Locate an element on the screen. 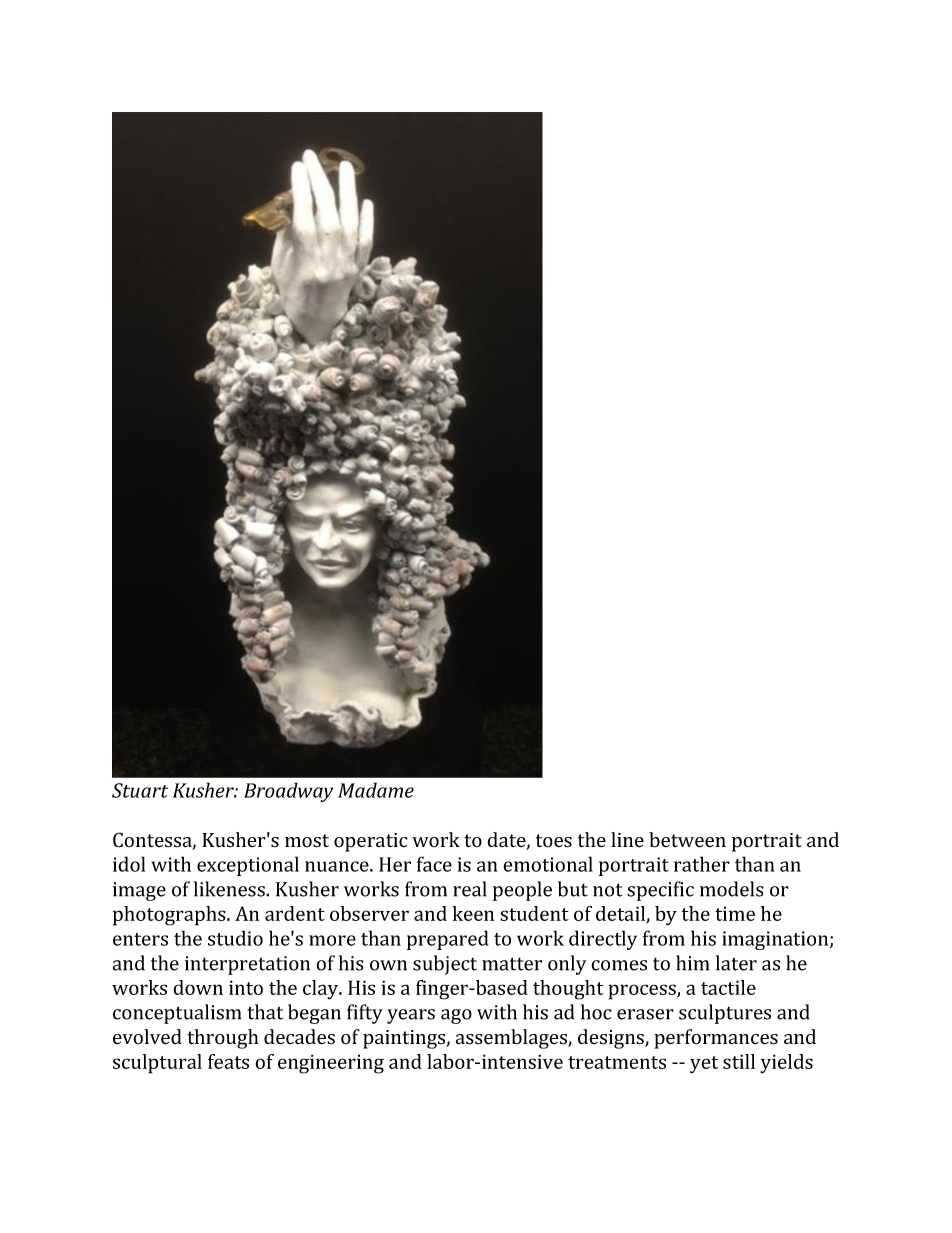  Madame is located at coordinates (376, 790).
